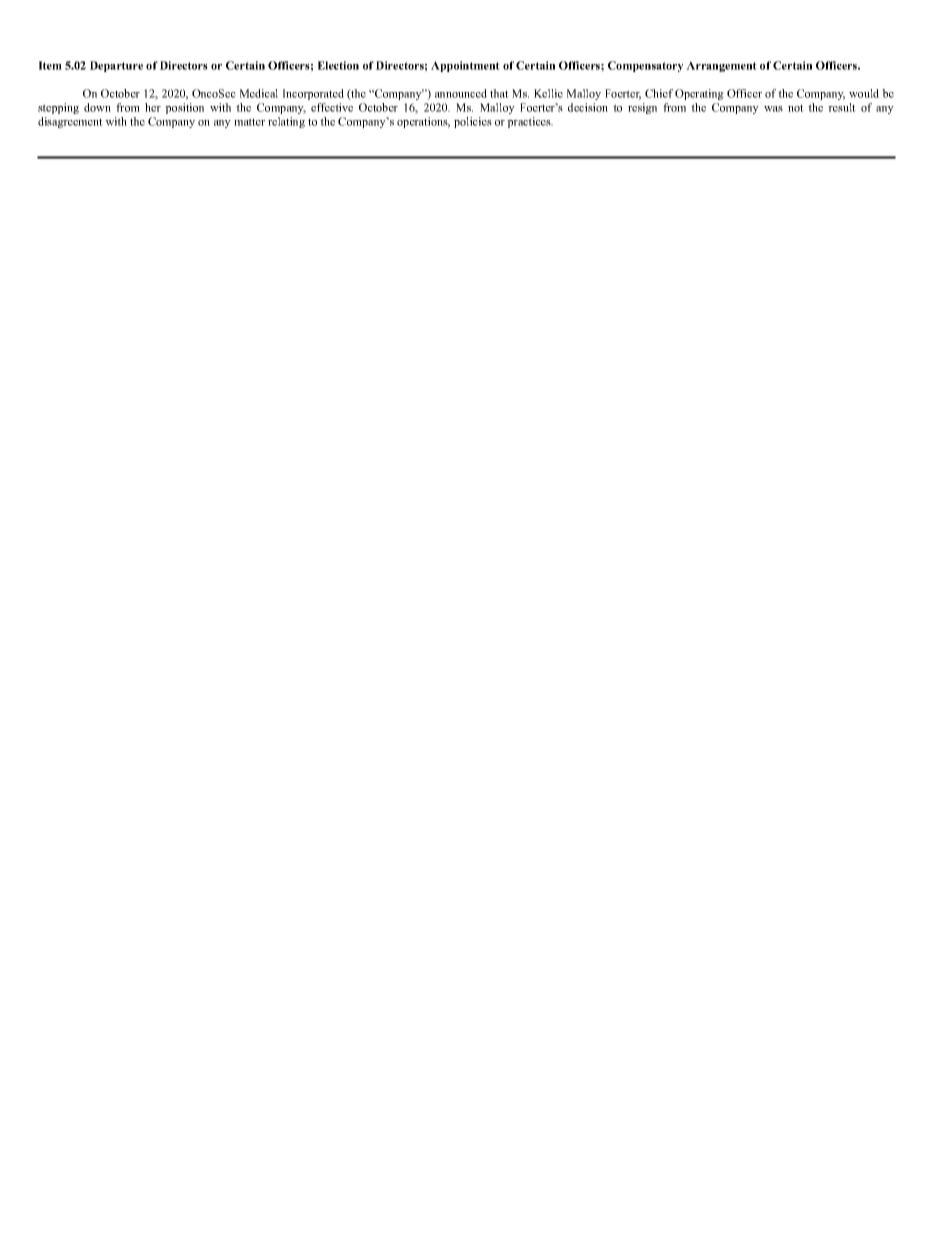 Image resolution: width=952 pixels, height=1233 pixels. Describe the element at coordinates (116, 66) in the screenshot. I see `Departure` at that location.
